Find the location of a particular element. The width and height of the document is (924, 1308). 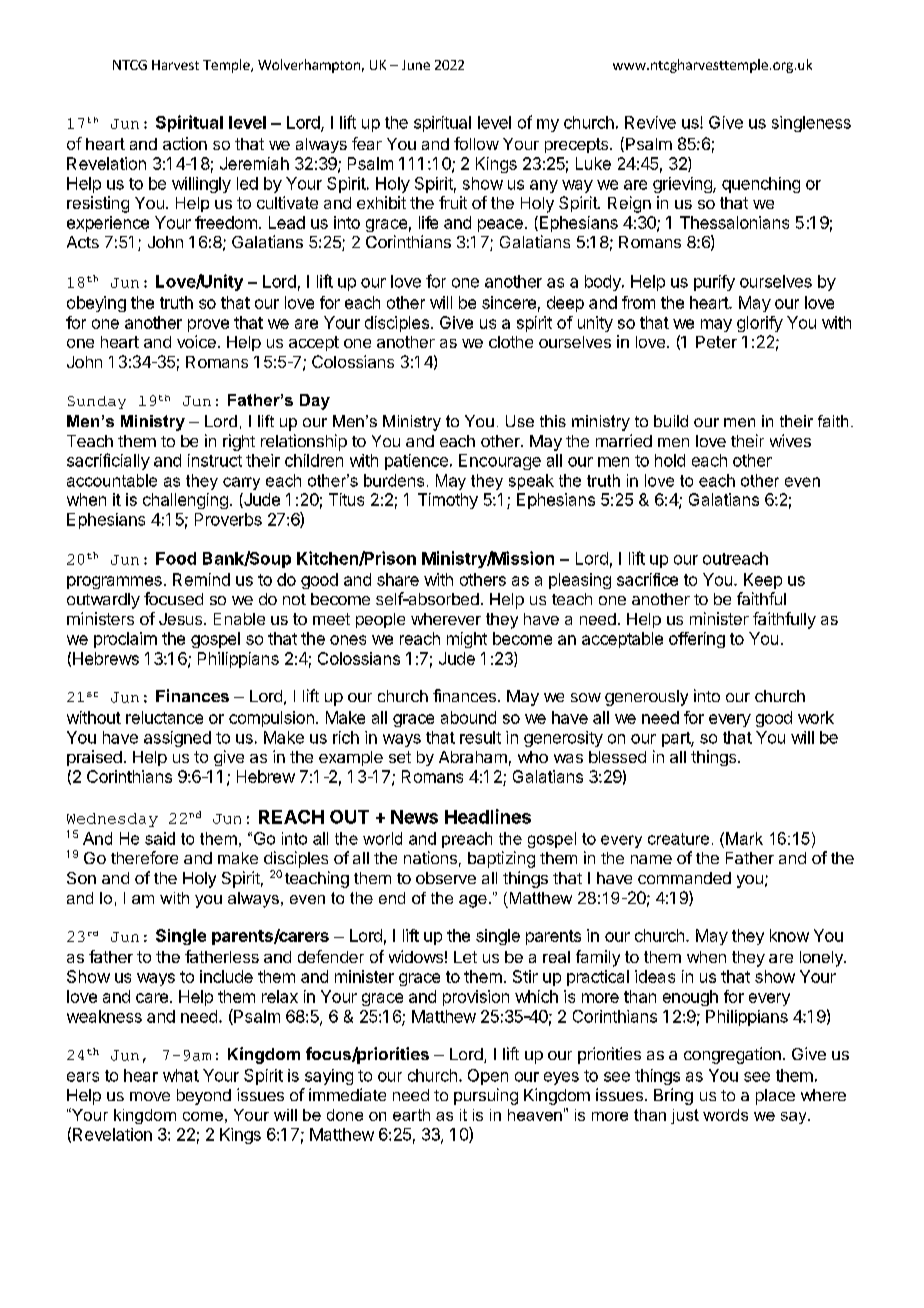

assigned is located at coordinates (177, 739).
